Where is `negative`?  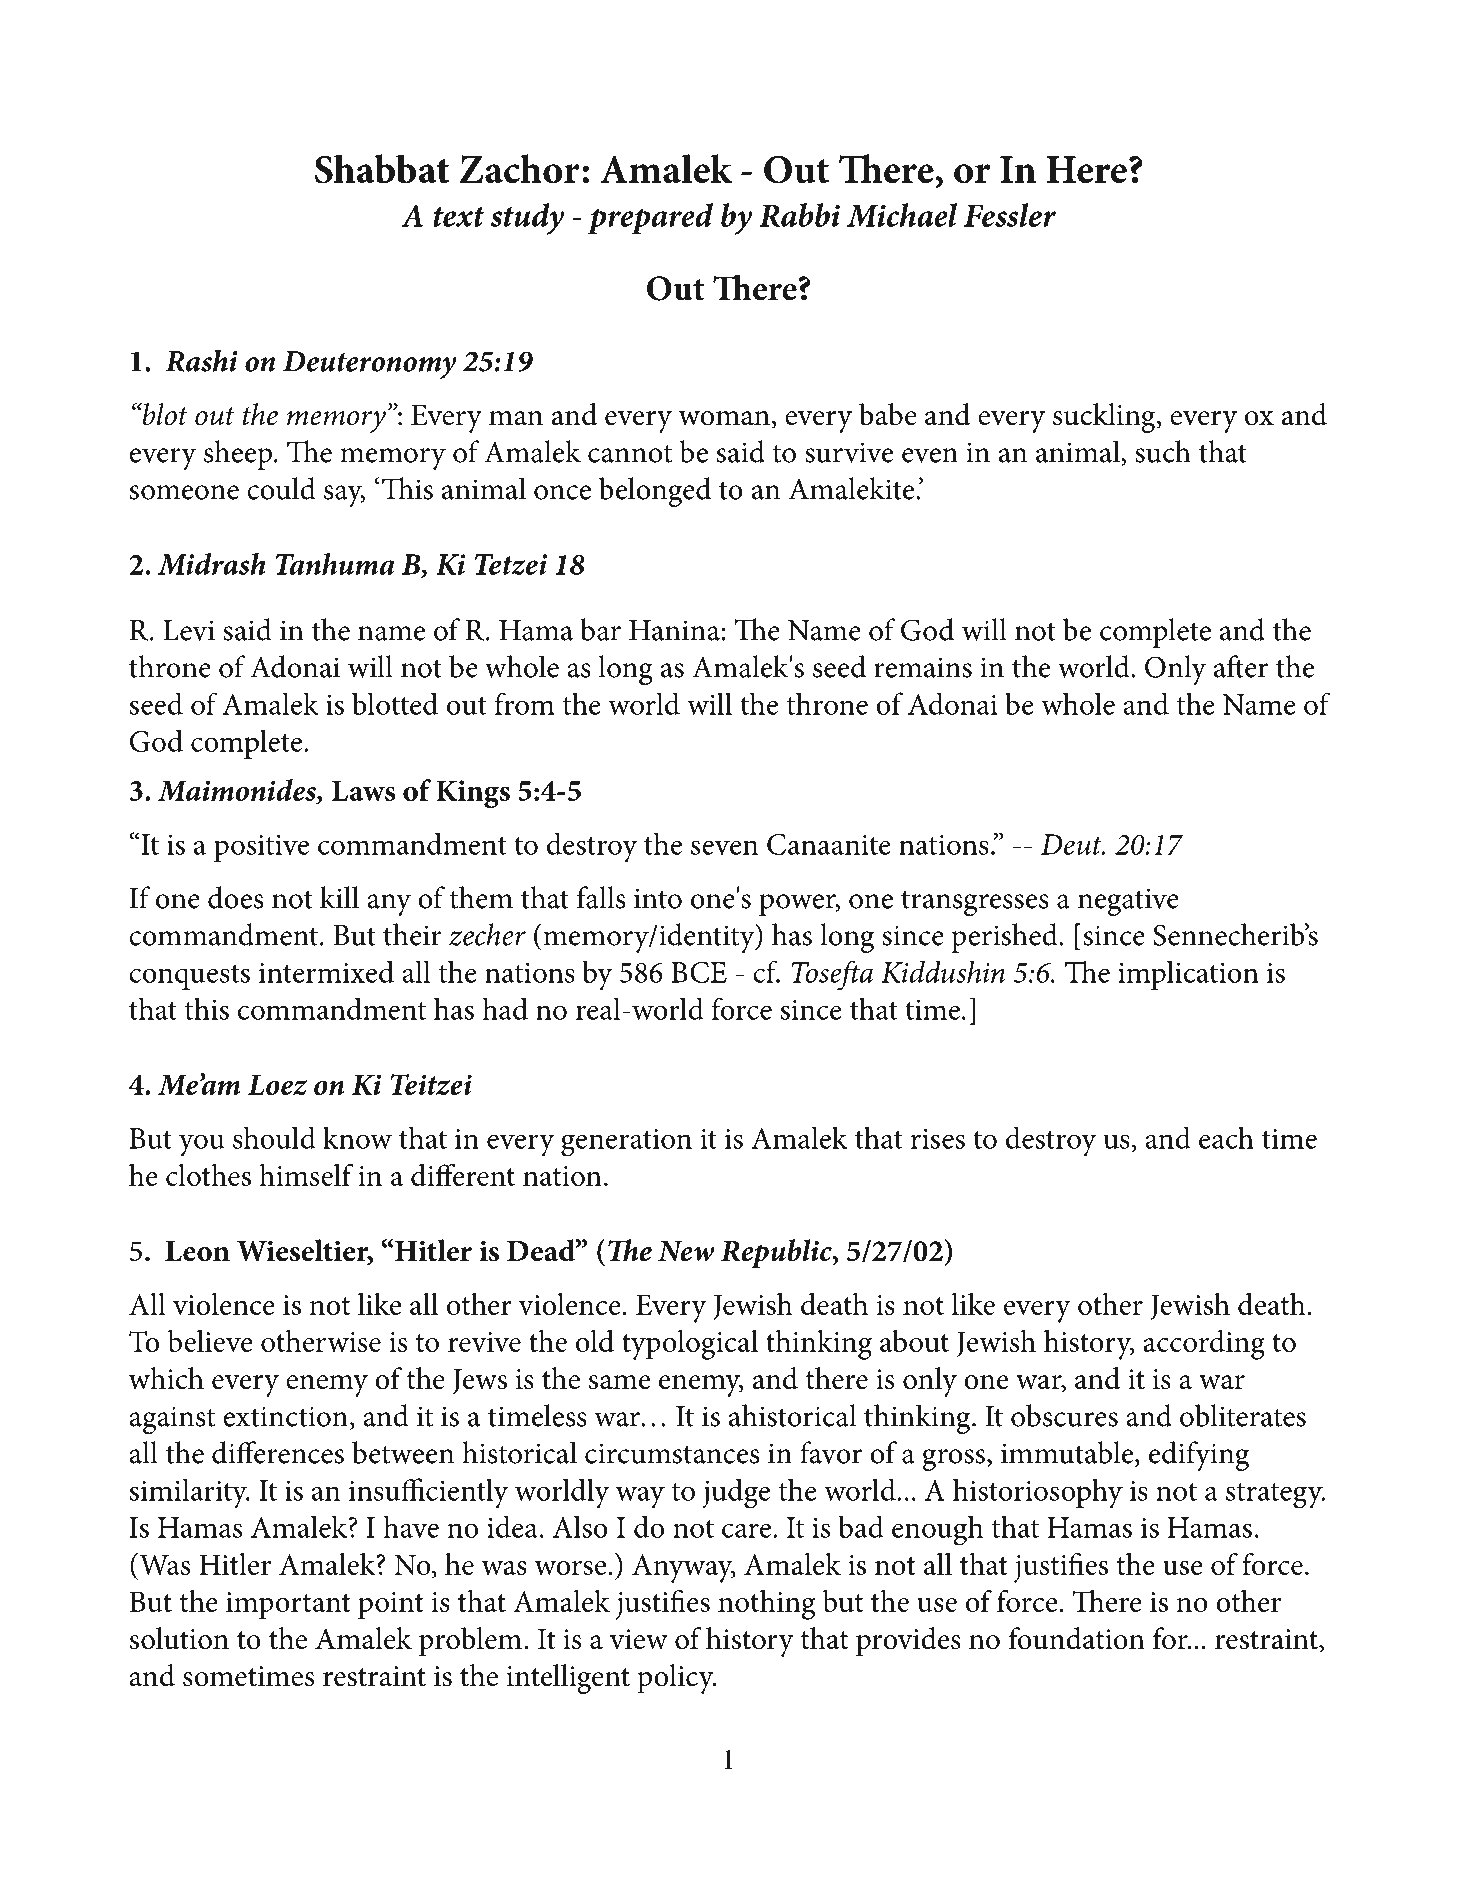
negative is located at coordinates (1128, 902).
